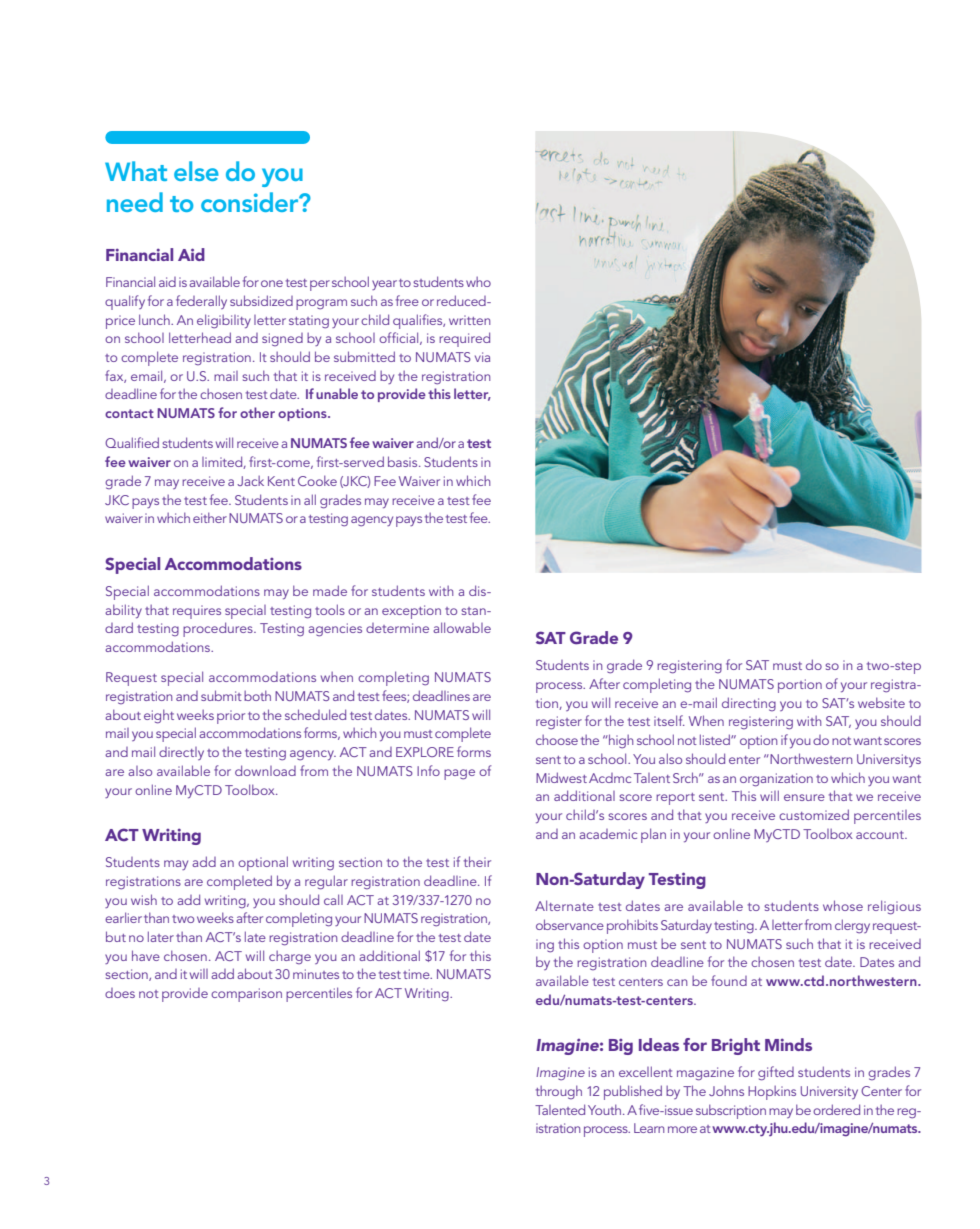  What do you see at coordinates (469, 320) in the document?
I see `written` at bounding box center [469, 320].
